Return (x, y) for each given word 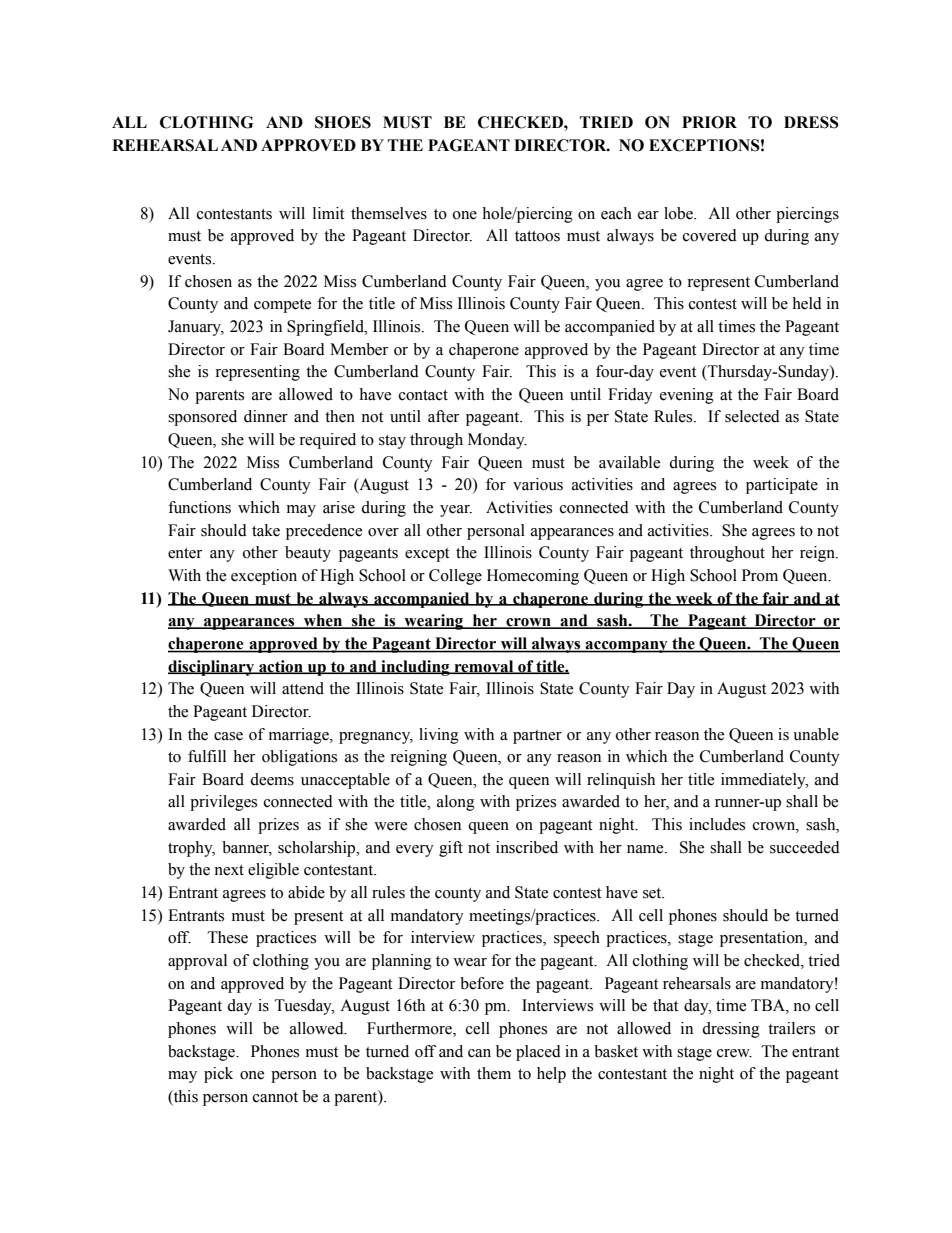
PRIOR (709, 122)
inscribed (527, 847)
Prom (760, 575)
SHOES (343, 122)
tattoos (537, 236)
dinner (266, 416)
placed (538, 1053)
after (443, 416)
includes (717, 824)
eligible (273, 871)
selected (752, 416)
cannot (275, 1097)
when (323, 621)
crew (734, 1053)
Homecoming (533, 577)
